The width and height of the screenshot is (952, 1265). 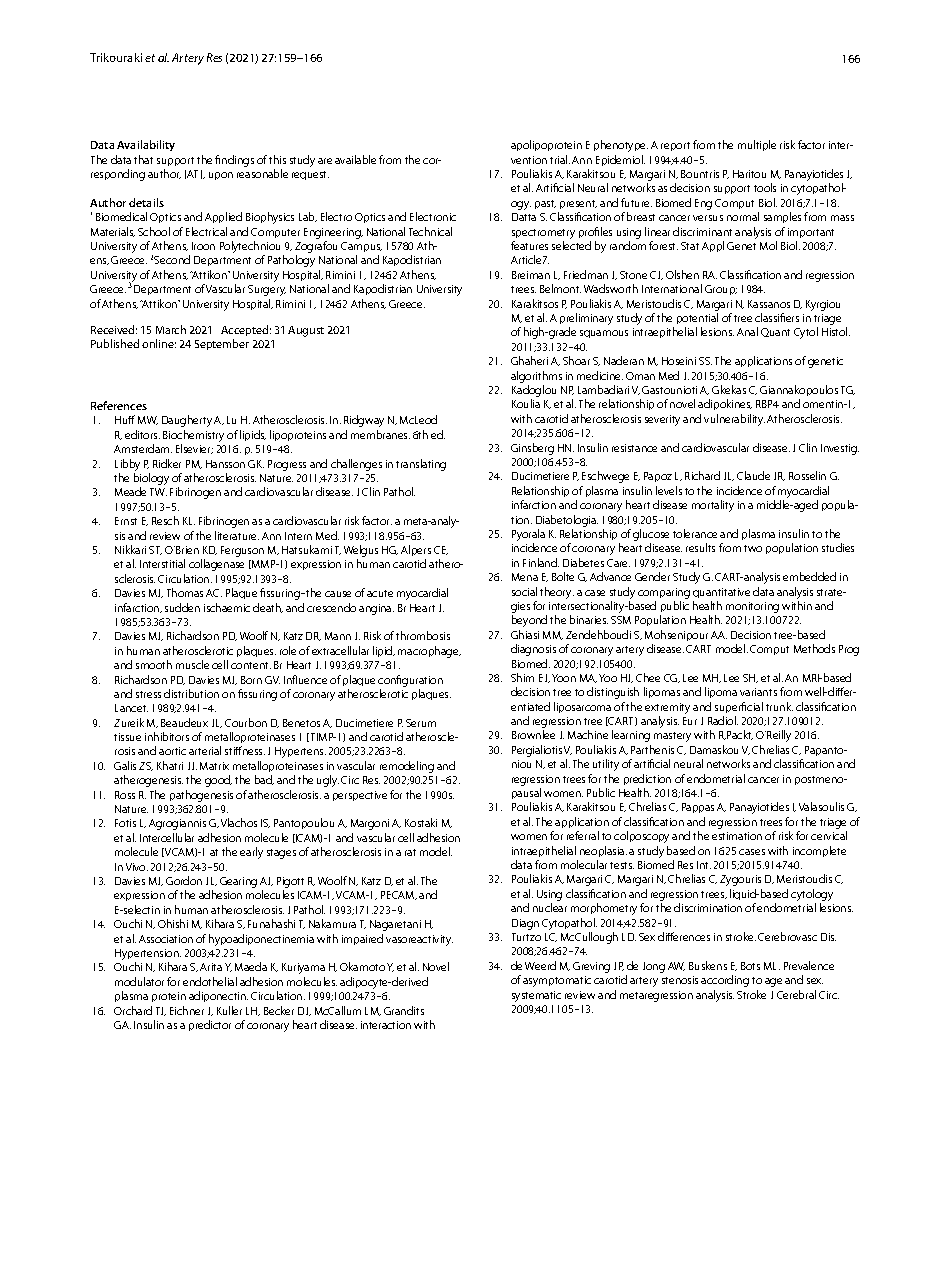 I want to click on upon, so click(x=221, y=176).
